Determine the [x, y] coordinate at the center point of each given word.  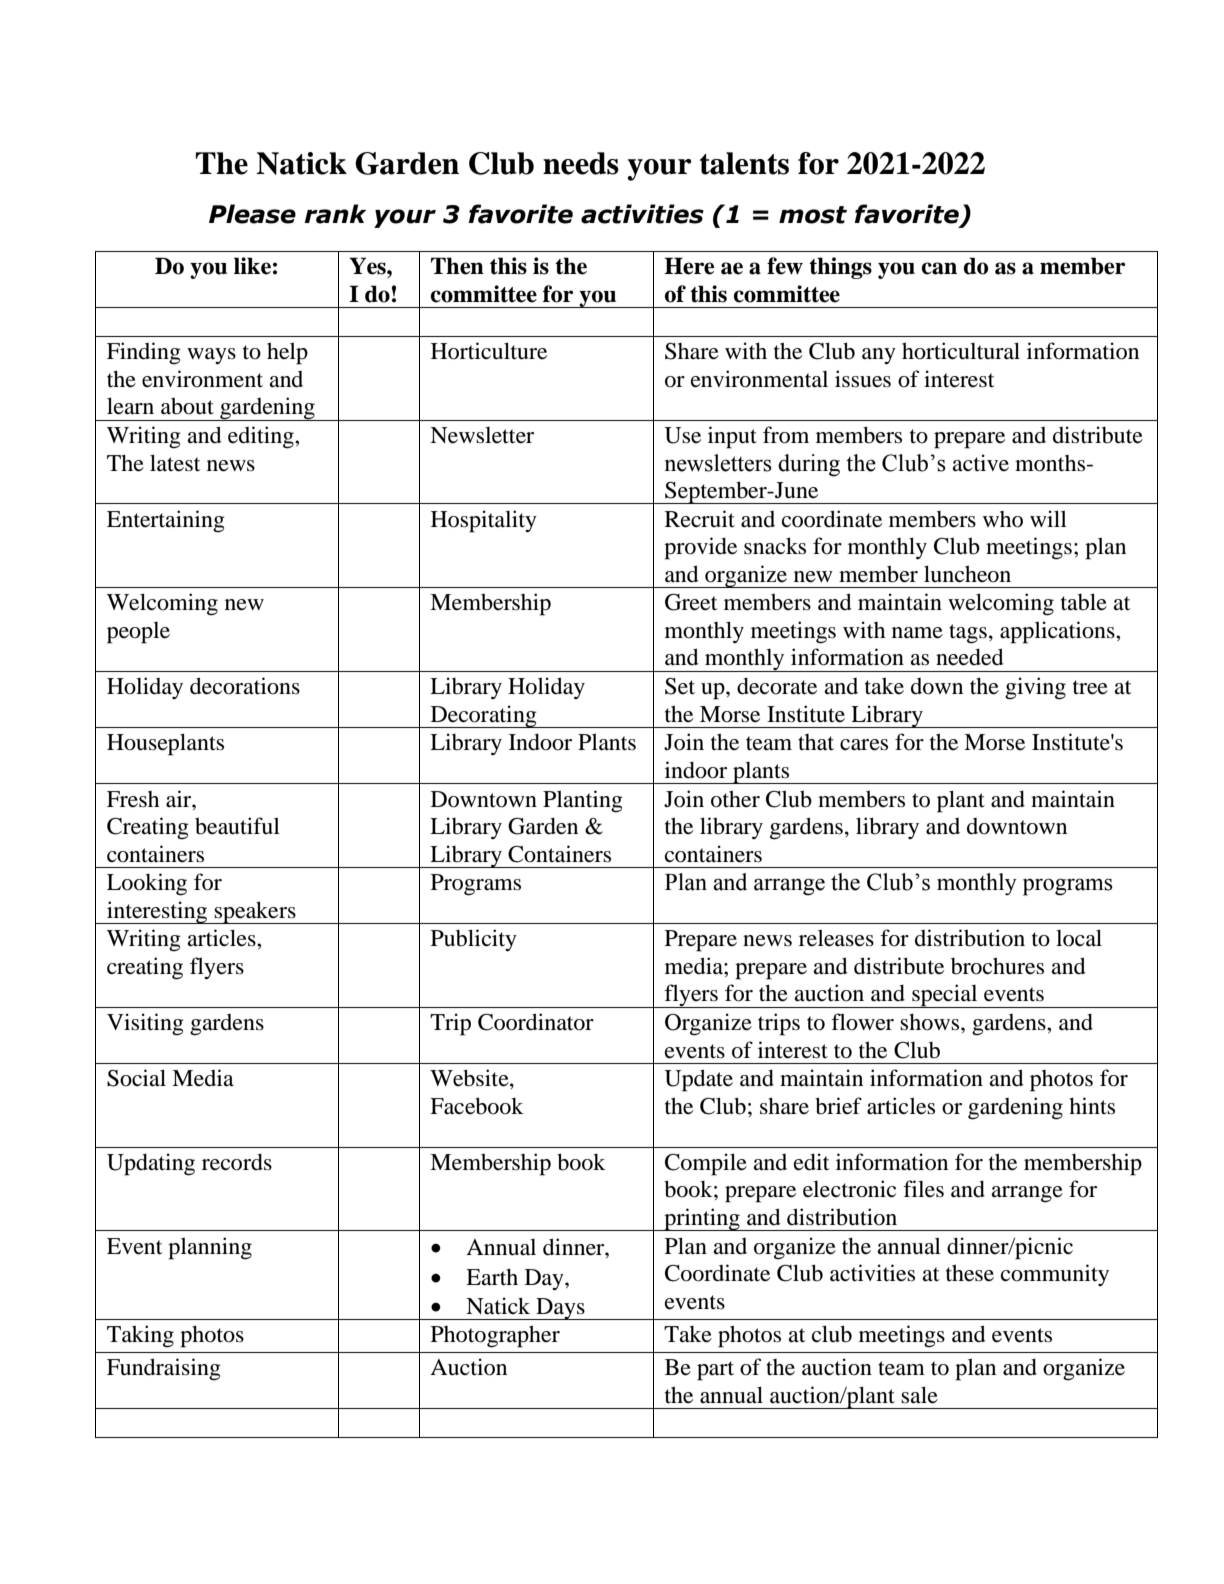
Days [560, 1309]
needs [581, 163]
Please [252, 214]
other [735, 799]
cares [864, 745]
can [939, 268]
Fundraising [164, 1369]
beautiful [237, 826]
